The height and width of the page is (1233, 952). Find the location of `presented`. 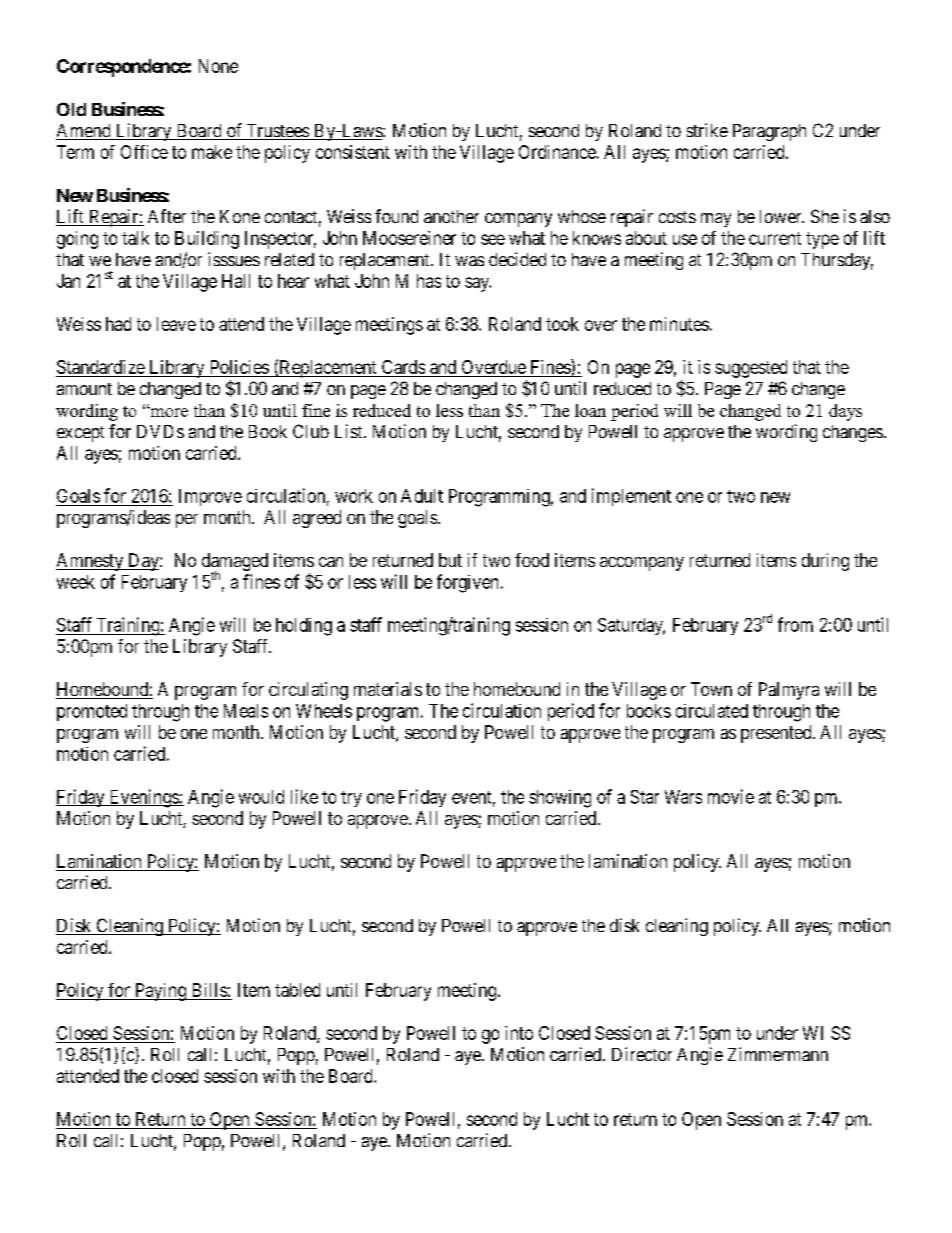

presented is located at coordinates (777, 734).
